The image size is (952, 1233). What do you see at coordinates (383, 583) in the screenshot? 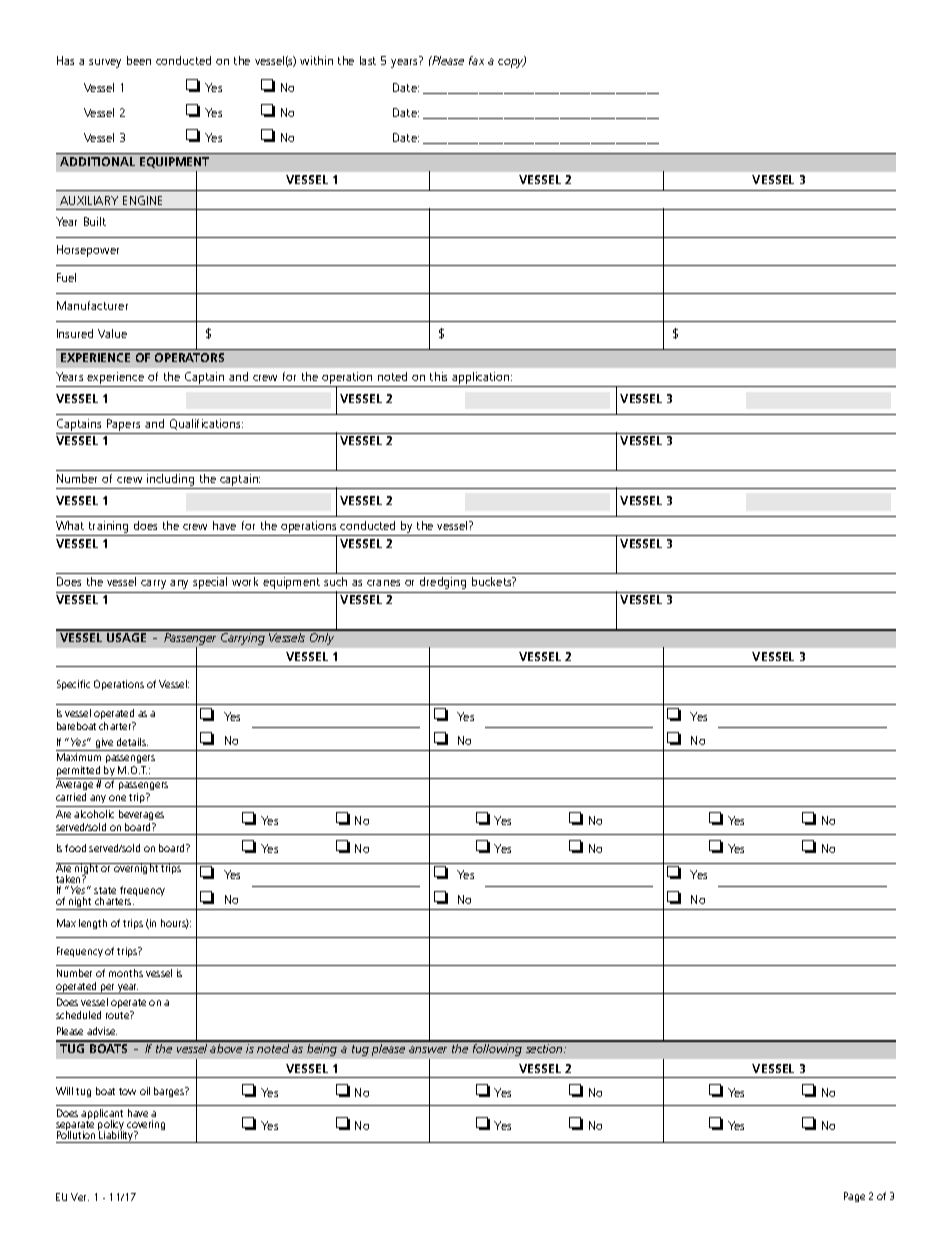
I see `cranes` at bounding box center [383, 583].
